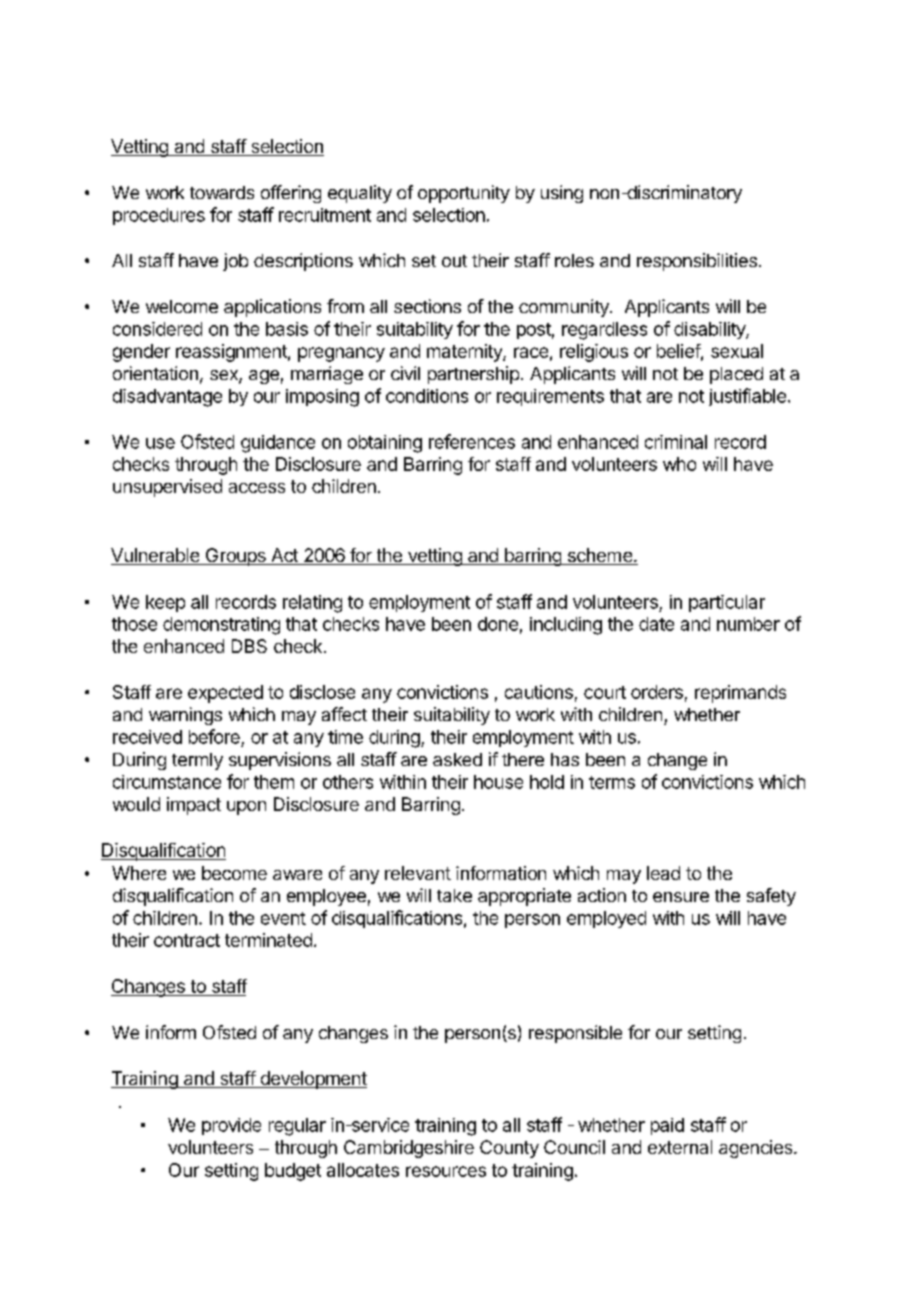 This document has width=924, height=1308. I want to click on references, so click(472, 441).
